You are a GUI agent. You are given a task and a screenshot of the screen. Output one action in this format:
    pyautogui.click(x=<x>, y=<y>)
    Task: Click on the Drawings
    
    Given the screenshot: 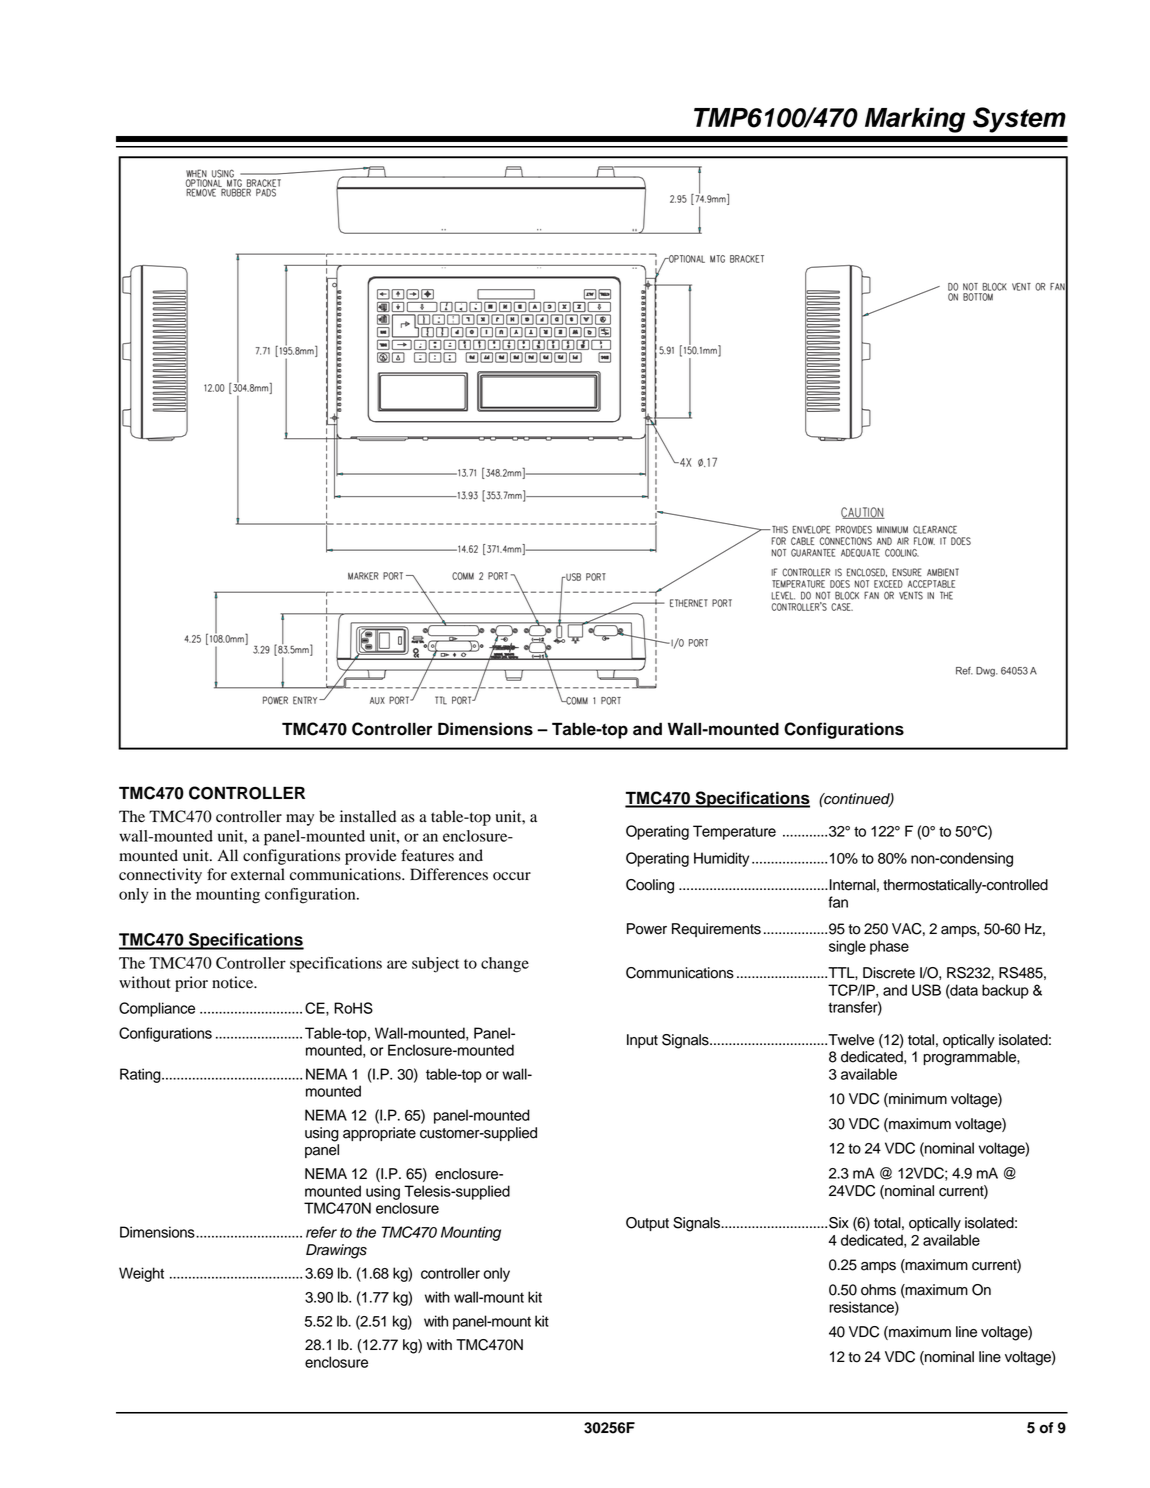 What is the action you would take?
    pyautogui.click(x=336, y=1251)
